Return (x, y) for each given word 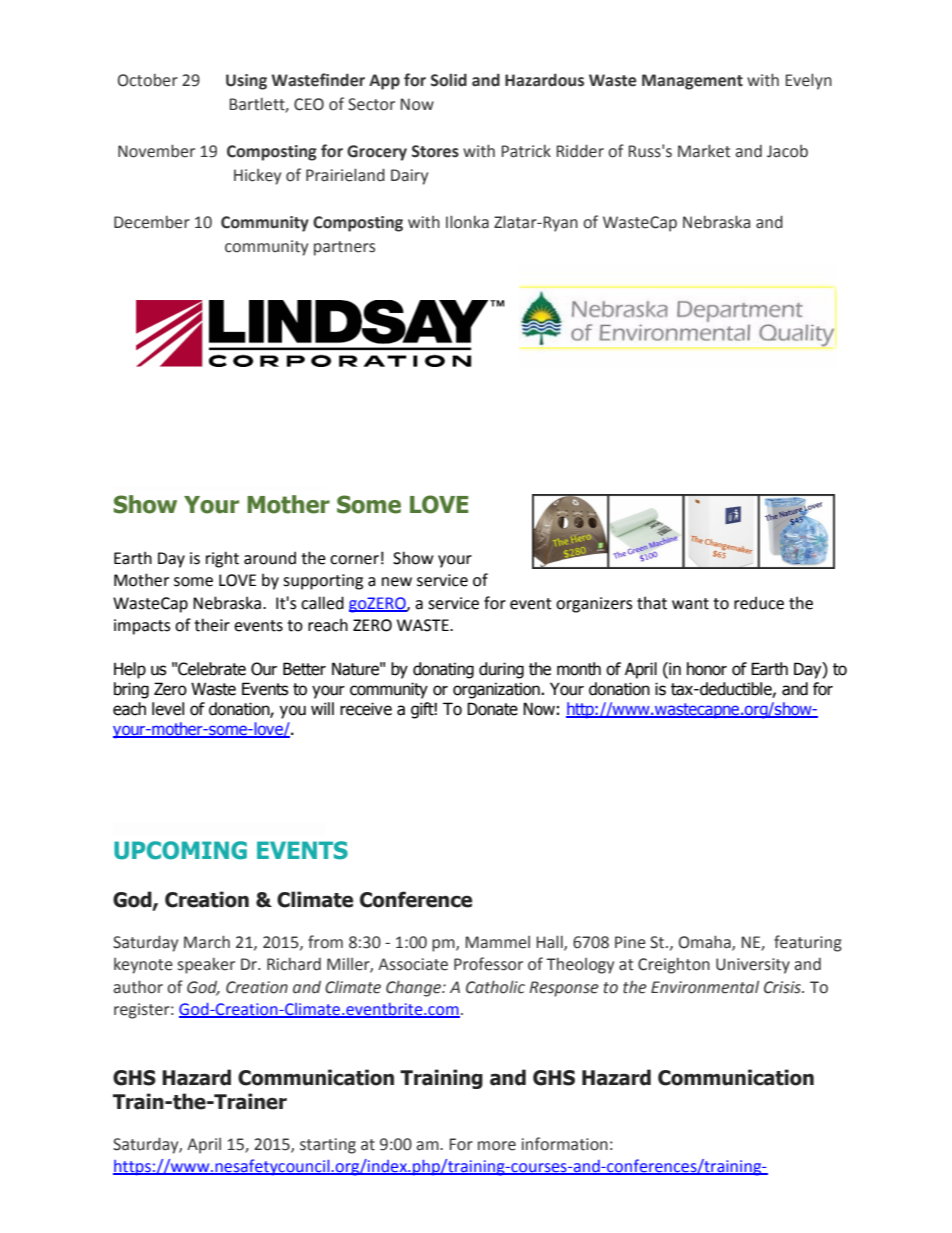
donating (443, 670)
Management (692, 82)
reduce (759, 603)
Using (246, 82)
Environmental (705, 987)
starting (328, 1146)
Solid (449, 80)
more (497, 1146)
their (212, 625)
